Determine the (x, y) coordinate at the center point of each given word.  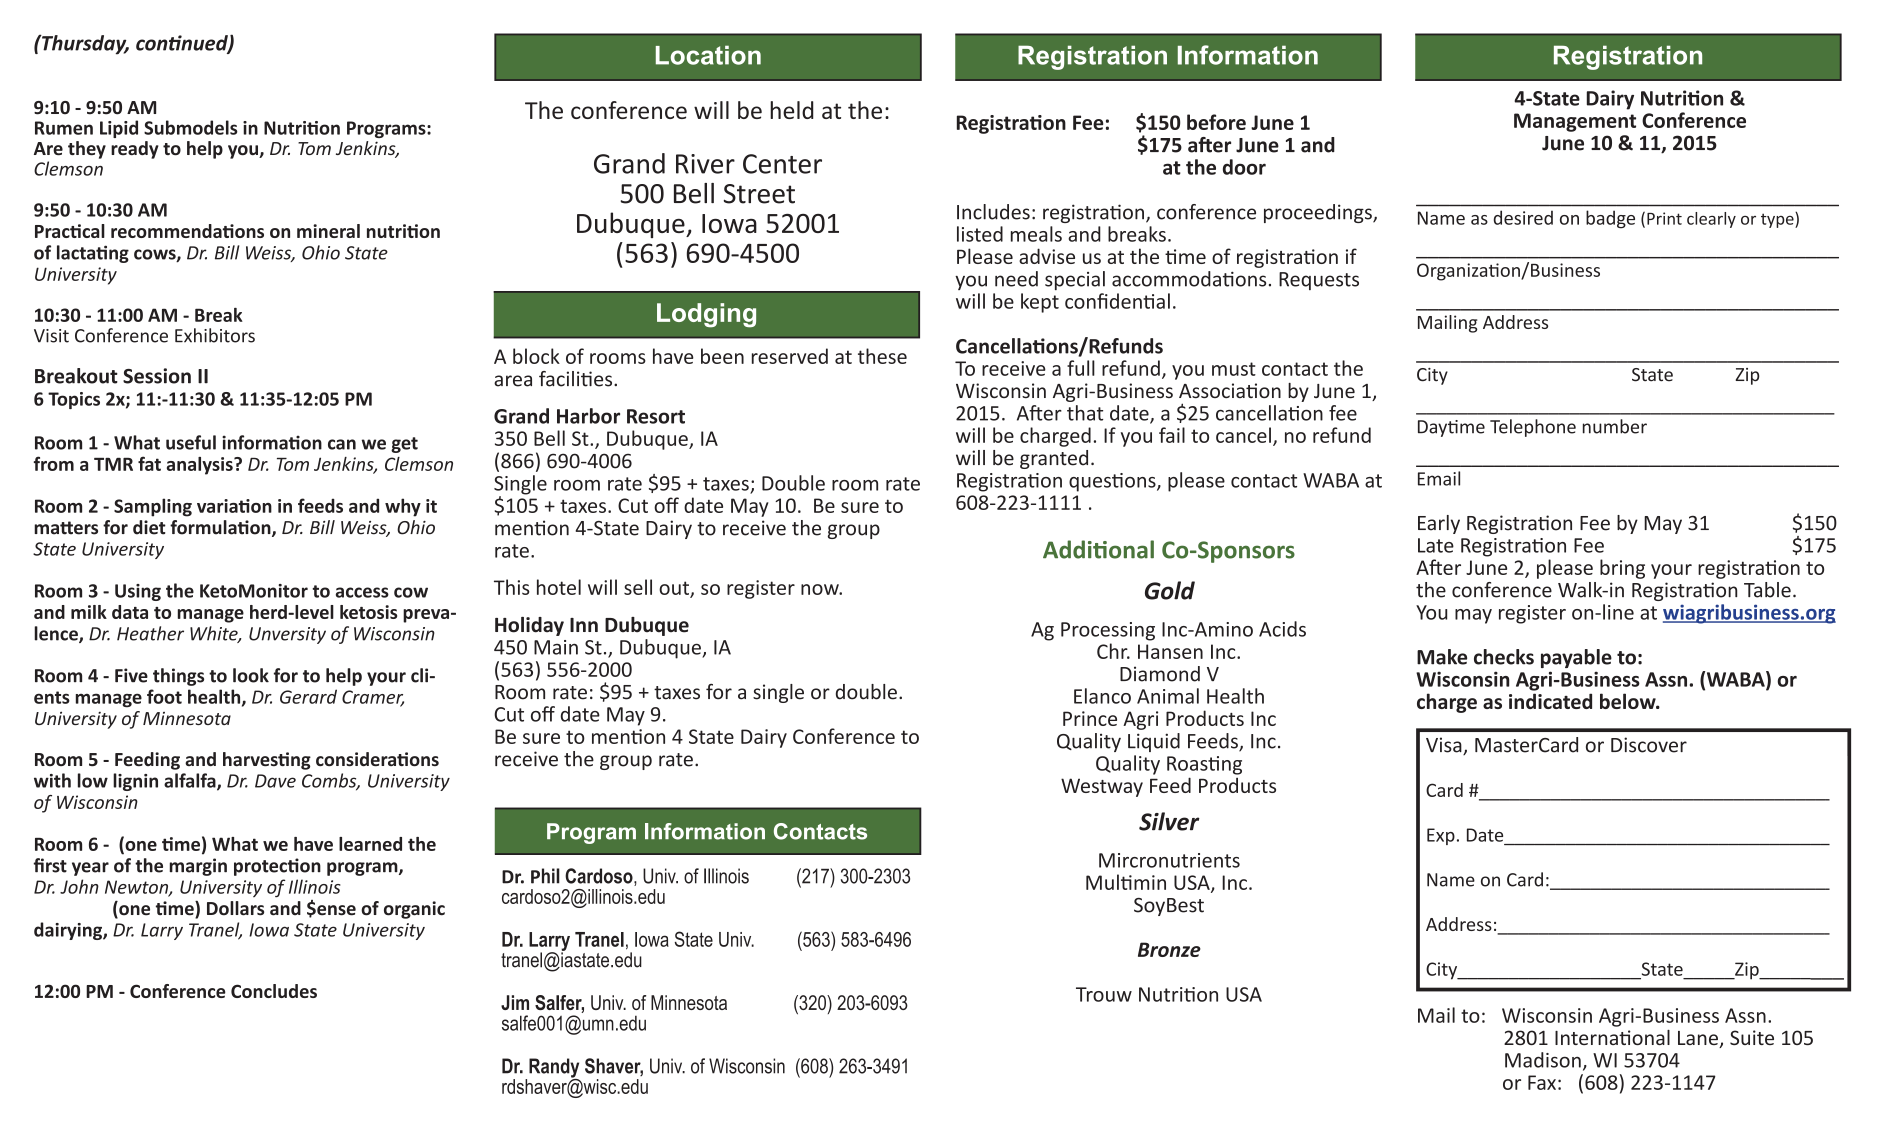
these (882, 356)
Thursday (84, 44)
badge (1610, 219)
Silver (1169, 821)
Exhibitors (215, 335)
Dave (275, 781)
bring (1622, 569)
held (792, 110)
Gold (1170, 590)
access (362, 592)
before (1216, 122)
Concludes (274, 991)
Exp (1441, 836)
